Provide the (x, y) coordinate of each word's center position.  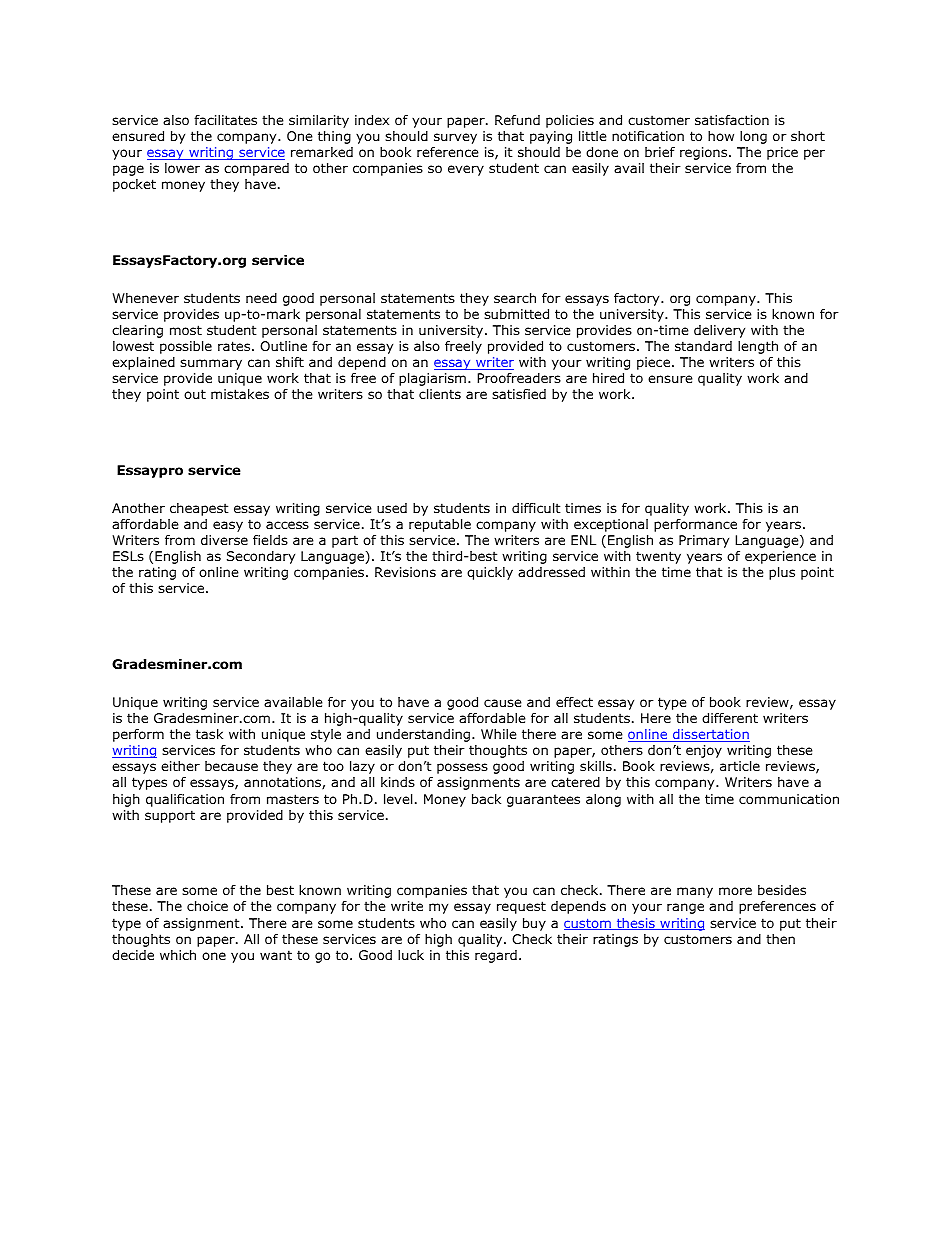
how (721, 136)
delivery (719, 331)
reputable (440, 525)
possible (186, 347)
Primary (704, 541)
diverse (224, 540)
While (499, 734)
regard (496, 956)
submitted (516, 314)
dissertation (710, 735)
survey (455, 138)
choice (207, 906)
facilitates (225, 120)
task (209, 734)
